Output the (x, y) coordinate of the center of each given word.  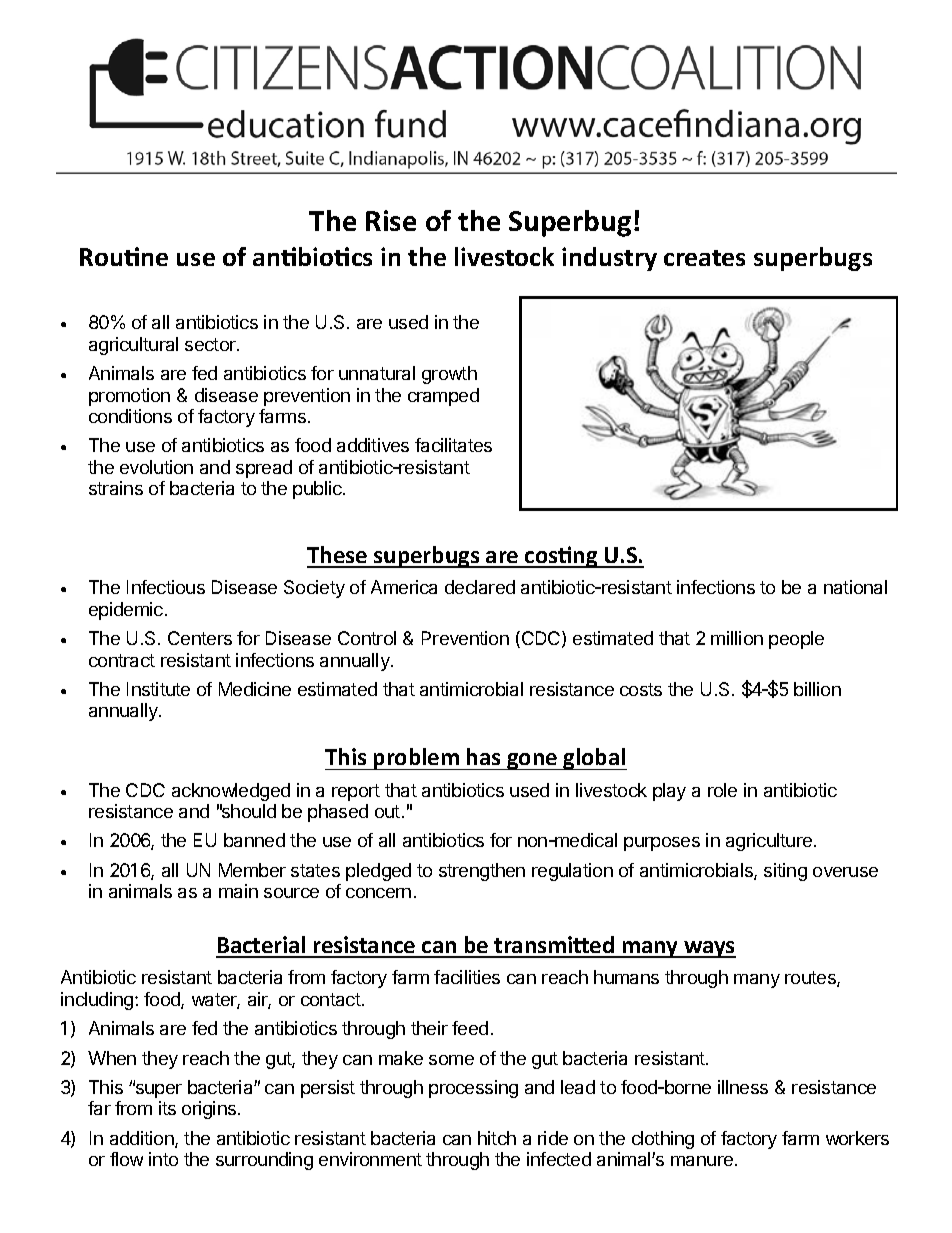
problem (416, 759)
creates (704, 258)
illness (743, 1087)
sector (211, 344)
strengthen (482, 872)
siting (785, 872)
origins (210, 1110)
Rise (391, 220)
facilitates (453, 445)
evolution (156, 467)
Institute (158, 689)
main (238, 891)
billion (817, 689)
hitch (497, 1138)
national (855, 587)
